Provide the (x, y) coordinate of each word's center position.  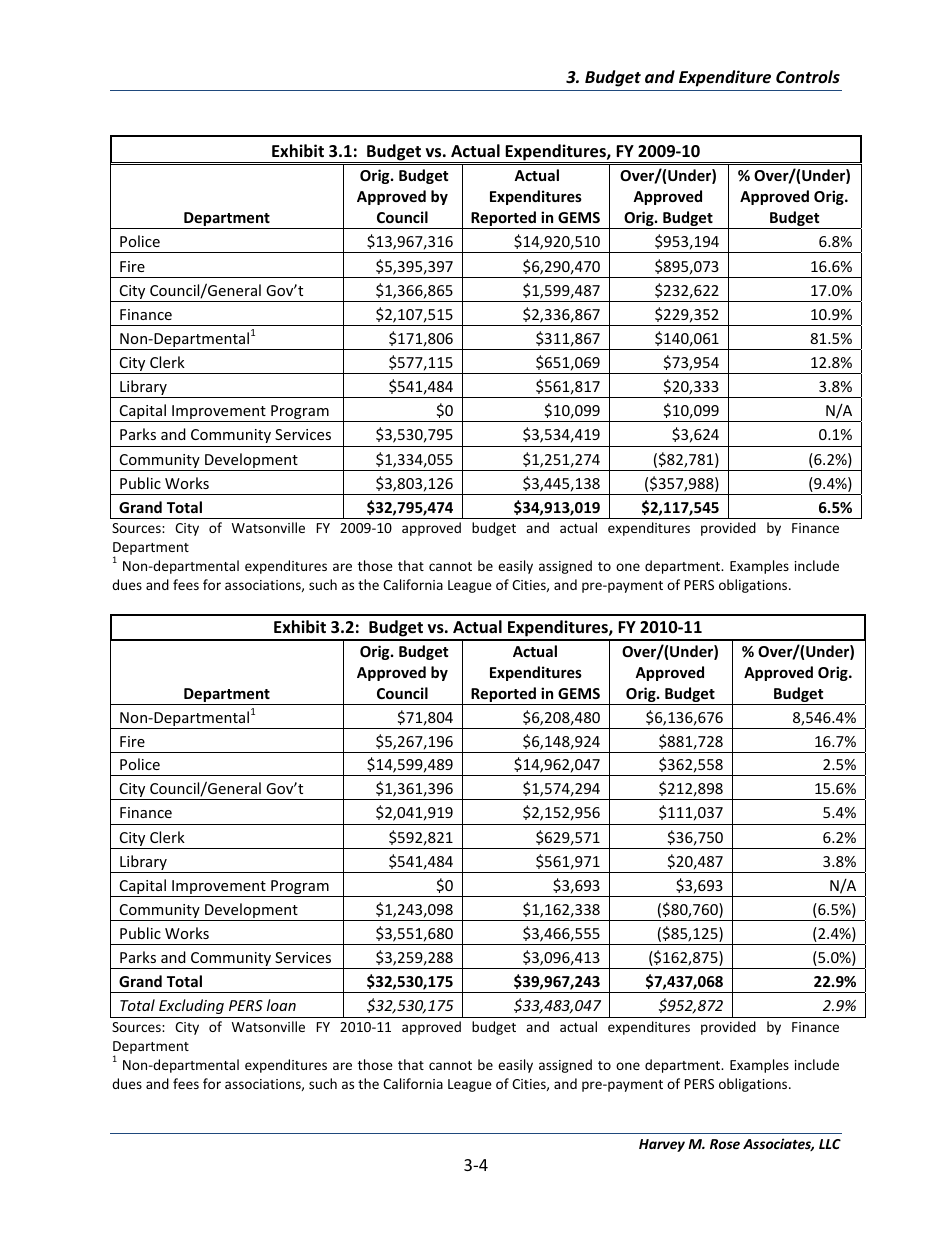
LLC (830, 1144)
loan (281, 1005)
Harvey (662, 1145)
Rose (725, 1144)
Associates (778, 1144)
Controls (808, 77)
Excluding (191, 1006)
